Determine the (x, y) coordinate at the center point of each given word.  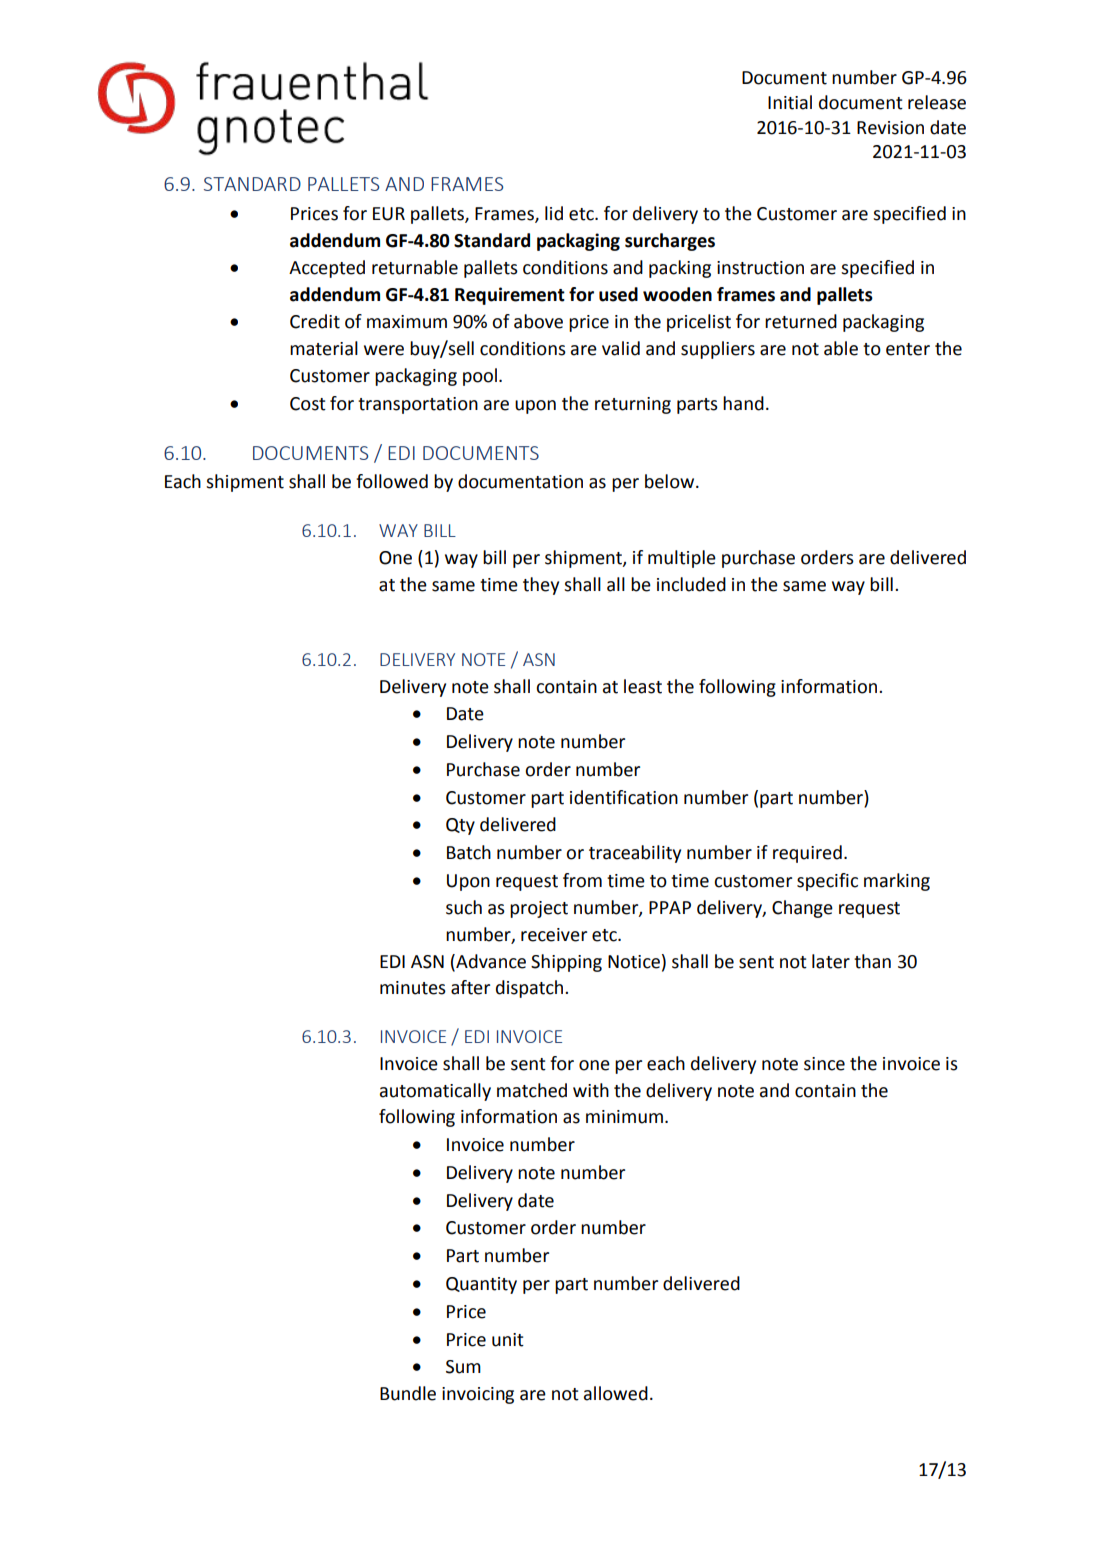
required (807, 854)
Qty (460, 826)
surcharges (670, 242)
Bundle (408, 1393)
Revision (890, 128)
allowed (616, 1393)
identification (624, 797)
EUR (389, 214)
